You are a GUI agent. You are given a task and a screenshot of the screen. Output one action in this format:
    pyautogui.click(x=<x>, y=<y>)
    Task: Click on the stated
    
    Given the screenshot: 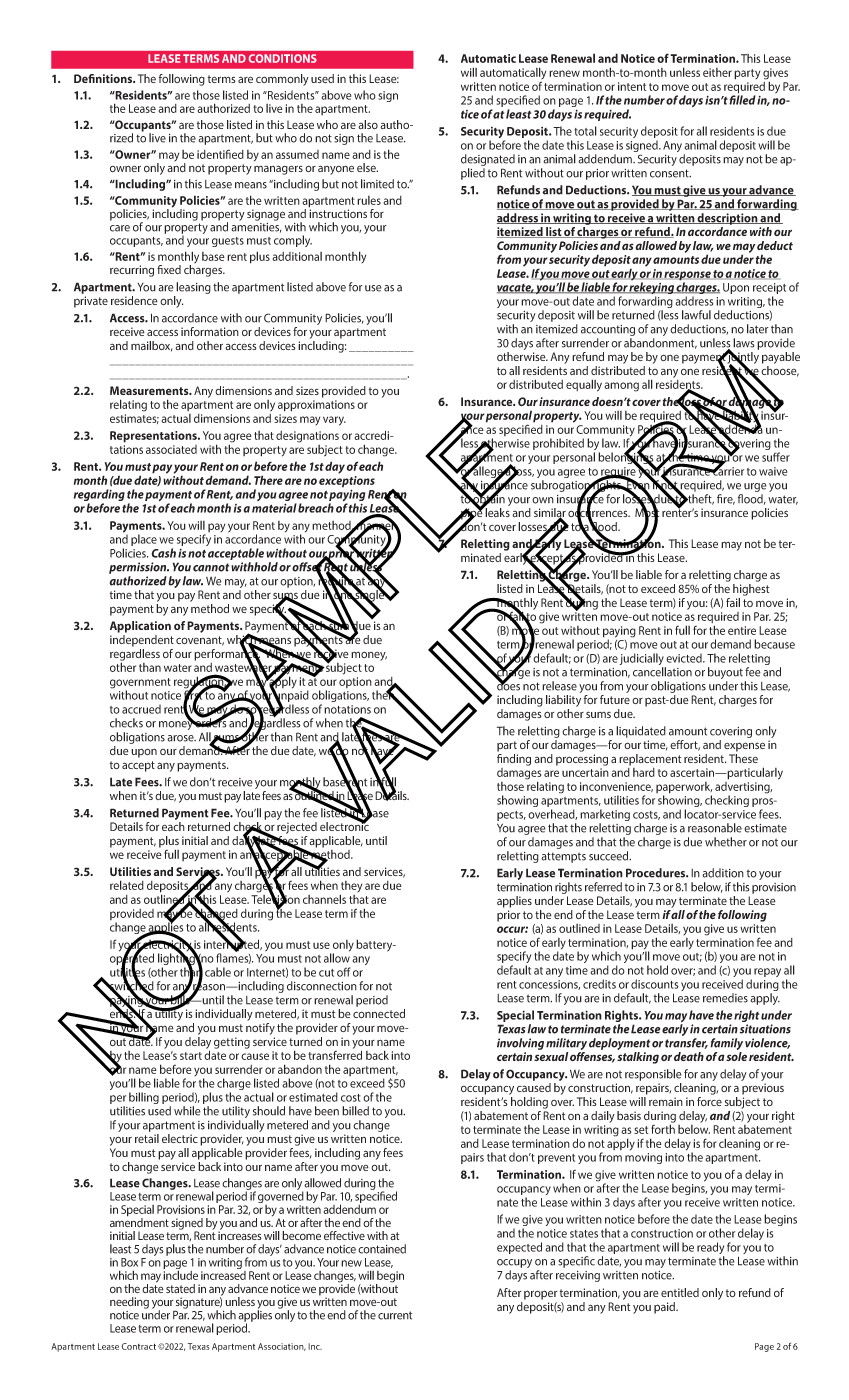 What is the action you would take?
    pyautogui.click(x=180, y=1288)
